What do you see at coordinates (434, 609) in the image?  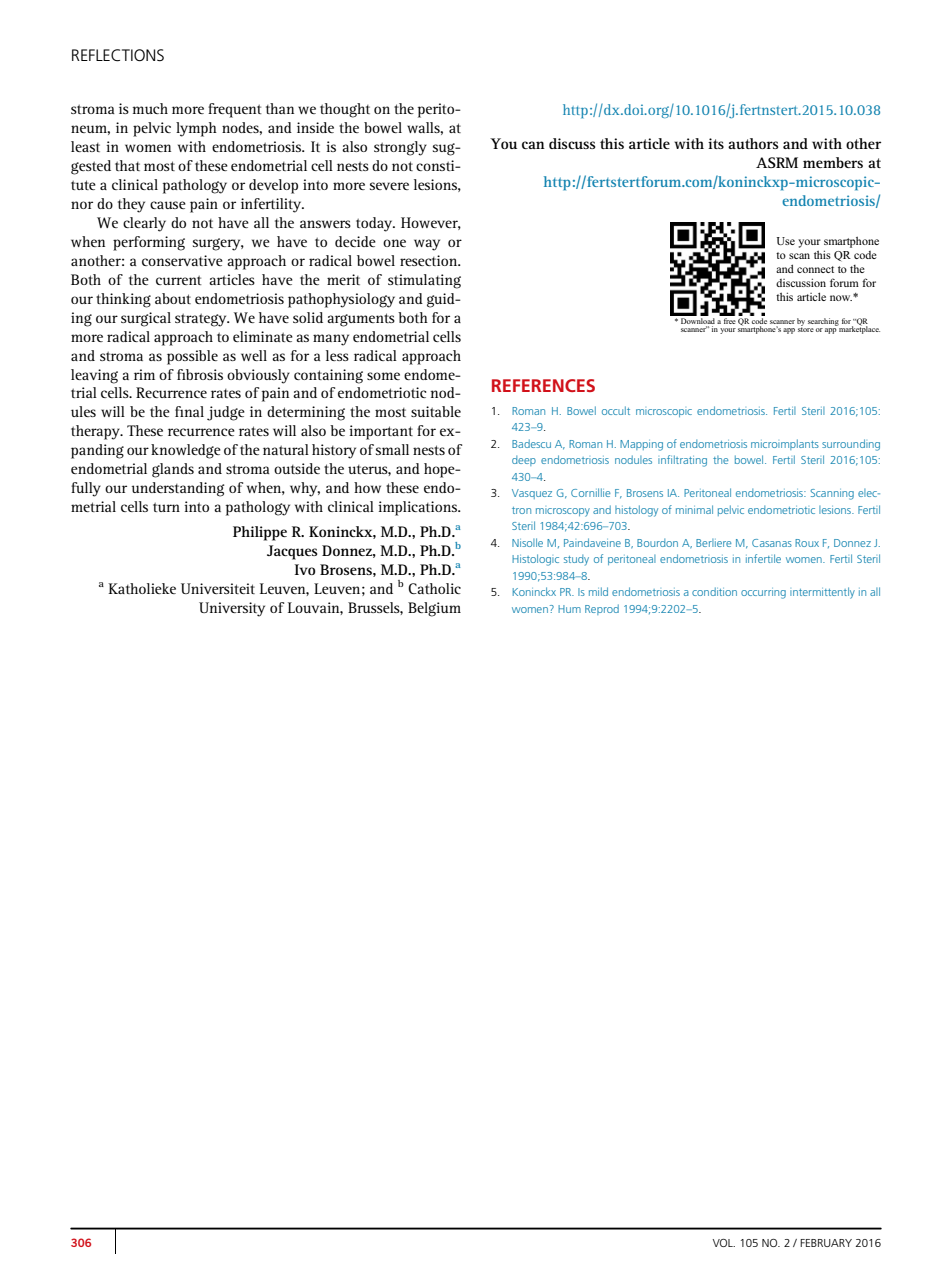 I see `Belgium` at bounding box center [434, 609].
